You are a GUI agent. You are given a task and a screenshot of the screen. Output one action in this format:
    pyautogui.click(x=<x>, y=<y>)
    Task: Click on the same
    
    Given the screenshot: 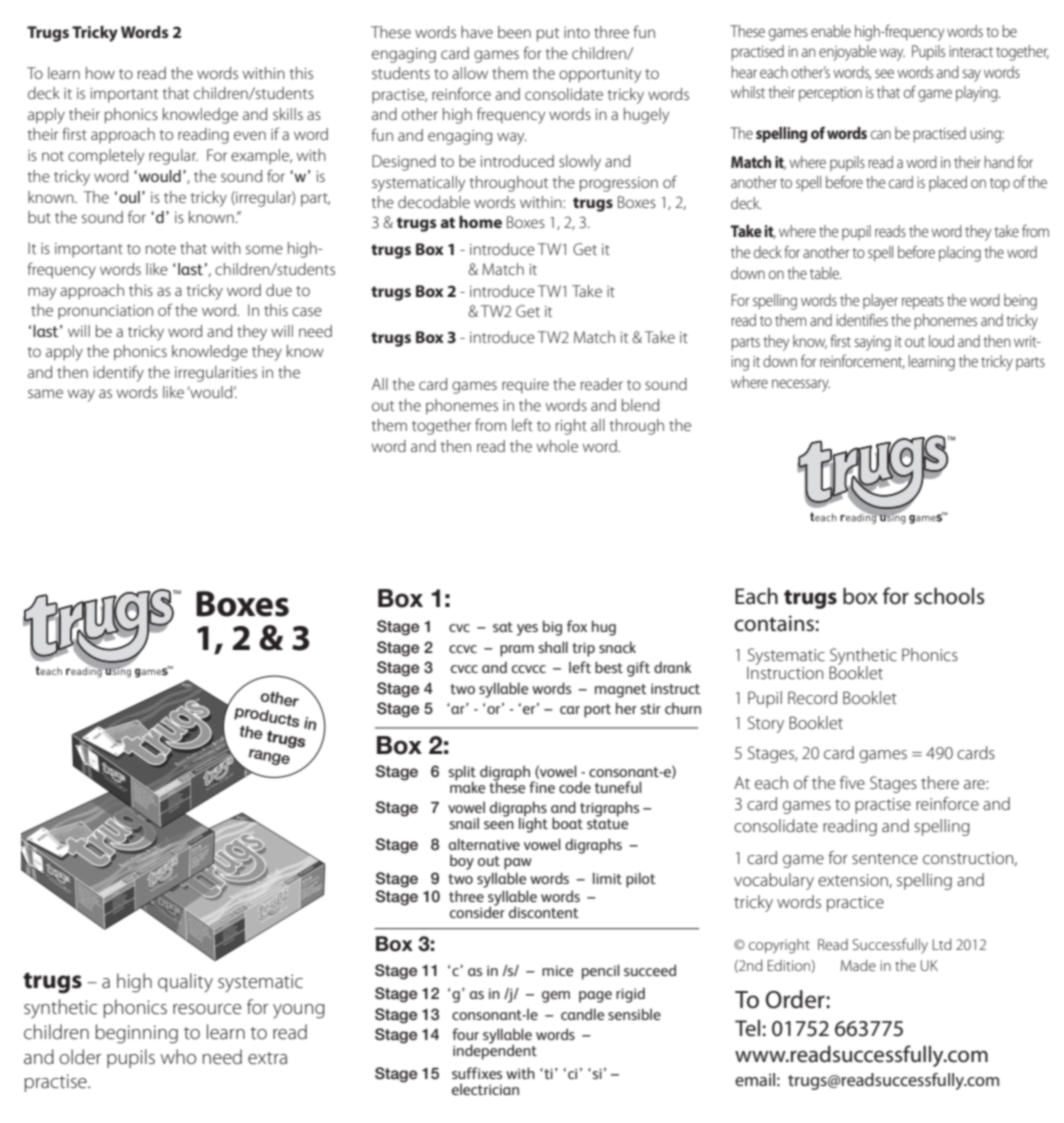 What is the action you would take?
    pyautogui.click(x=45, y=393)
